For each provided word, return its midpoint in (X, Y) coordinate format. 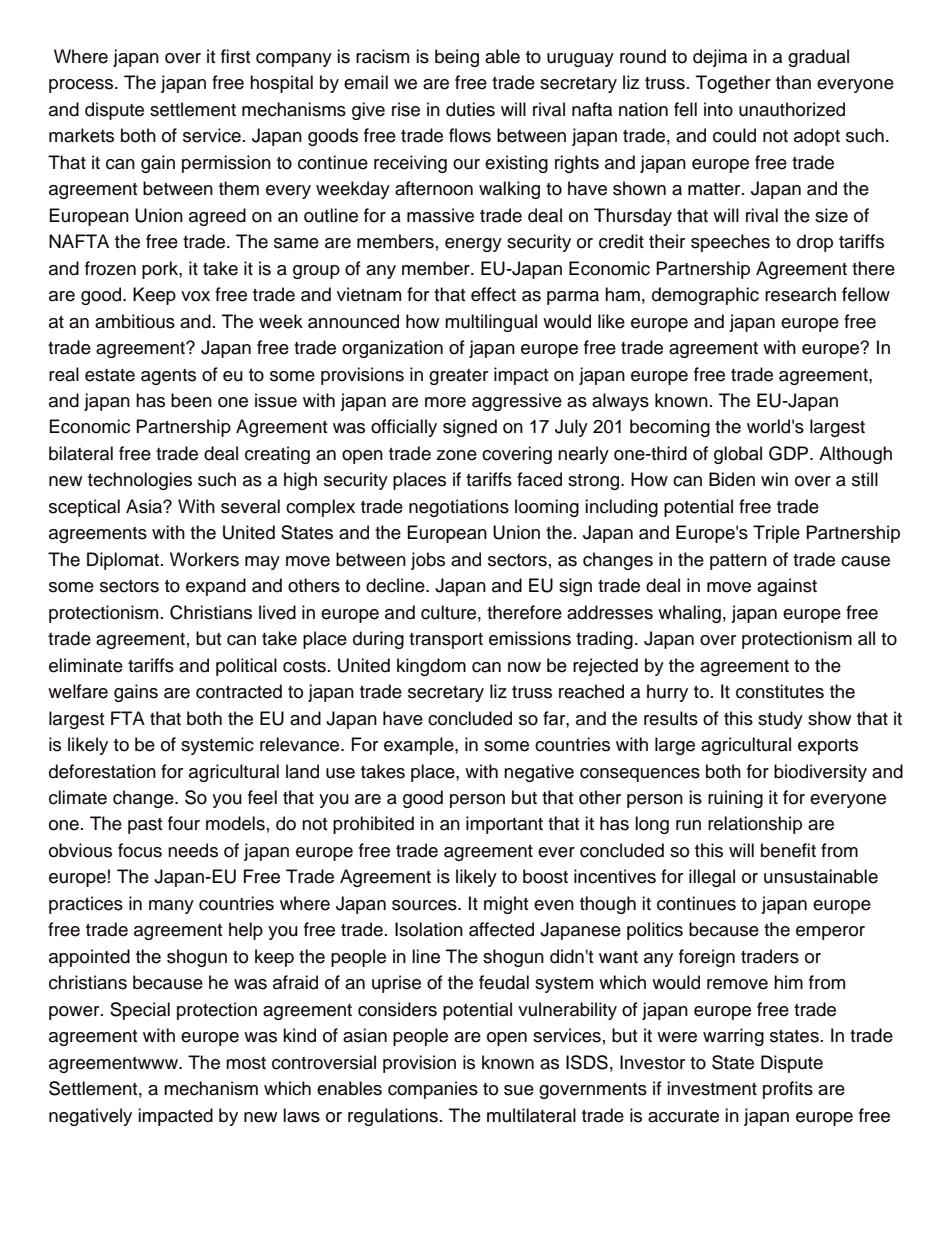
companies (433, 1090)
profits (788, 1090)
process (82, 86)
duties (470, 109)
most (246, 1063)
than (793, 82)
